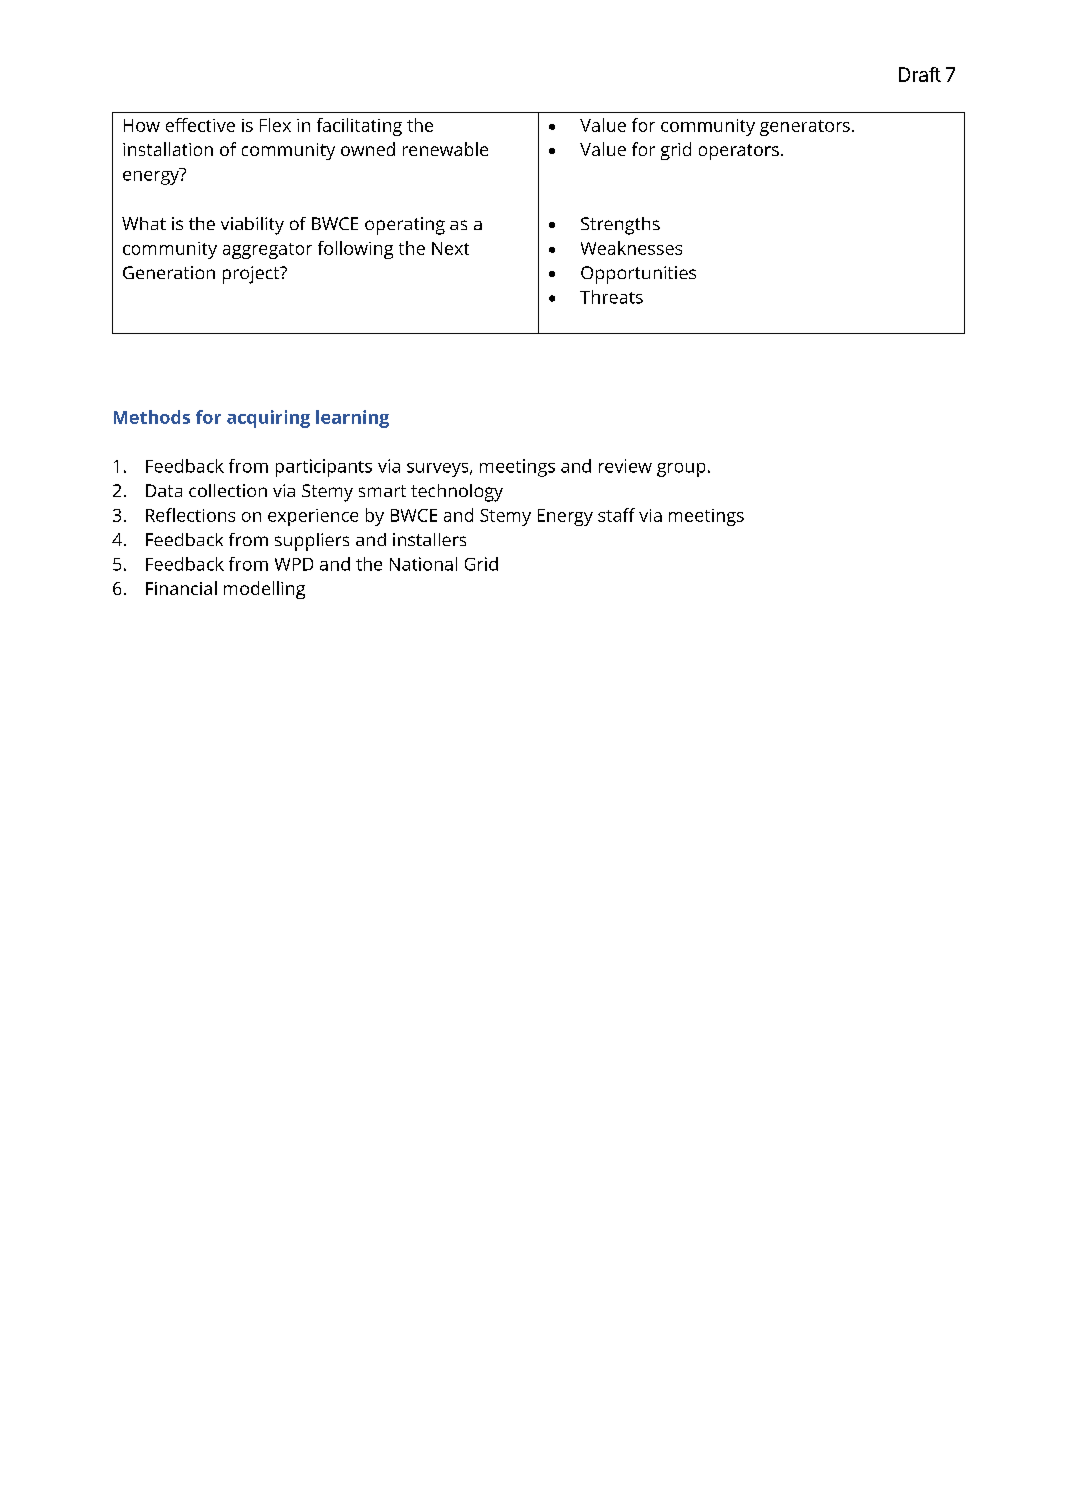  I want to click on learning, so click(352, 419).
